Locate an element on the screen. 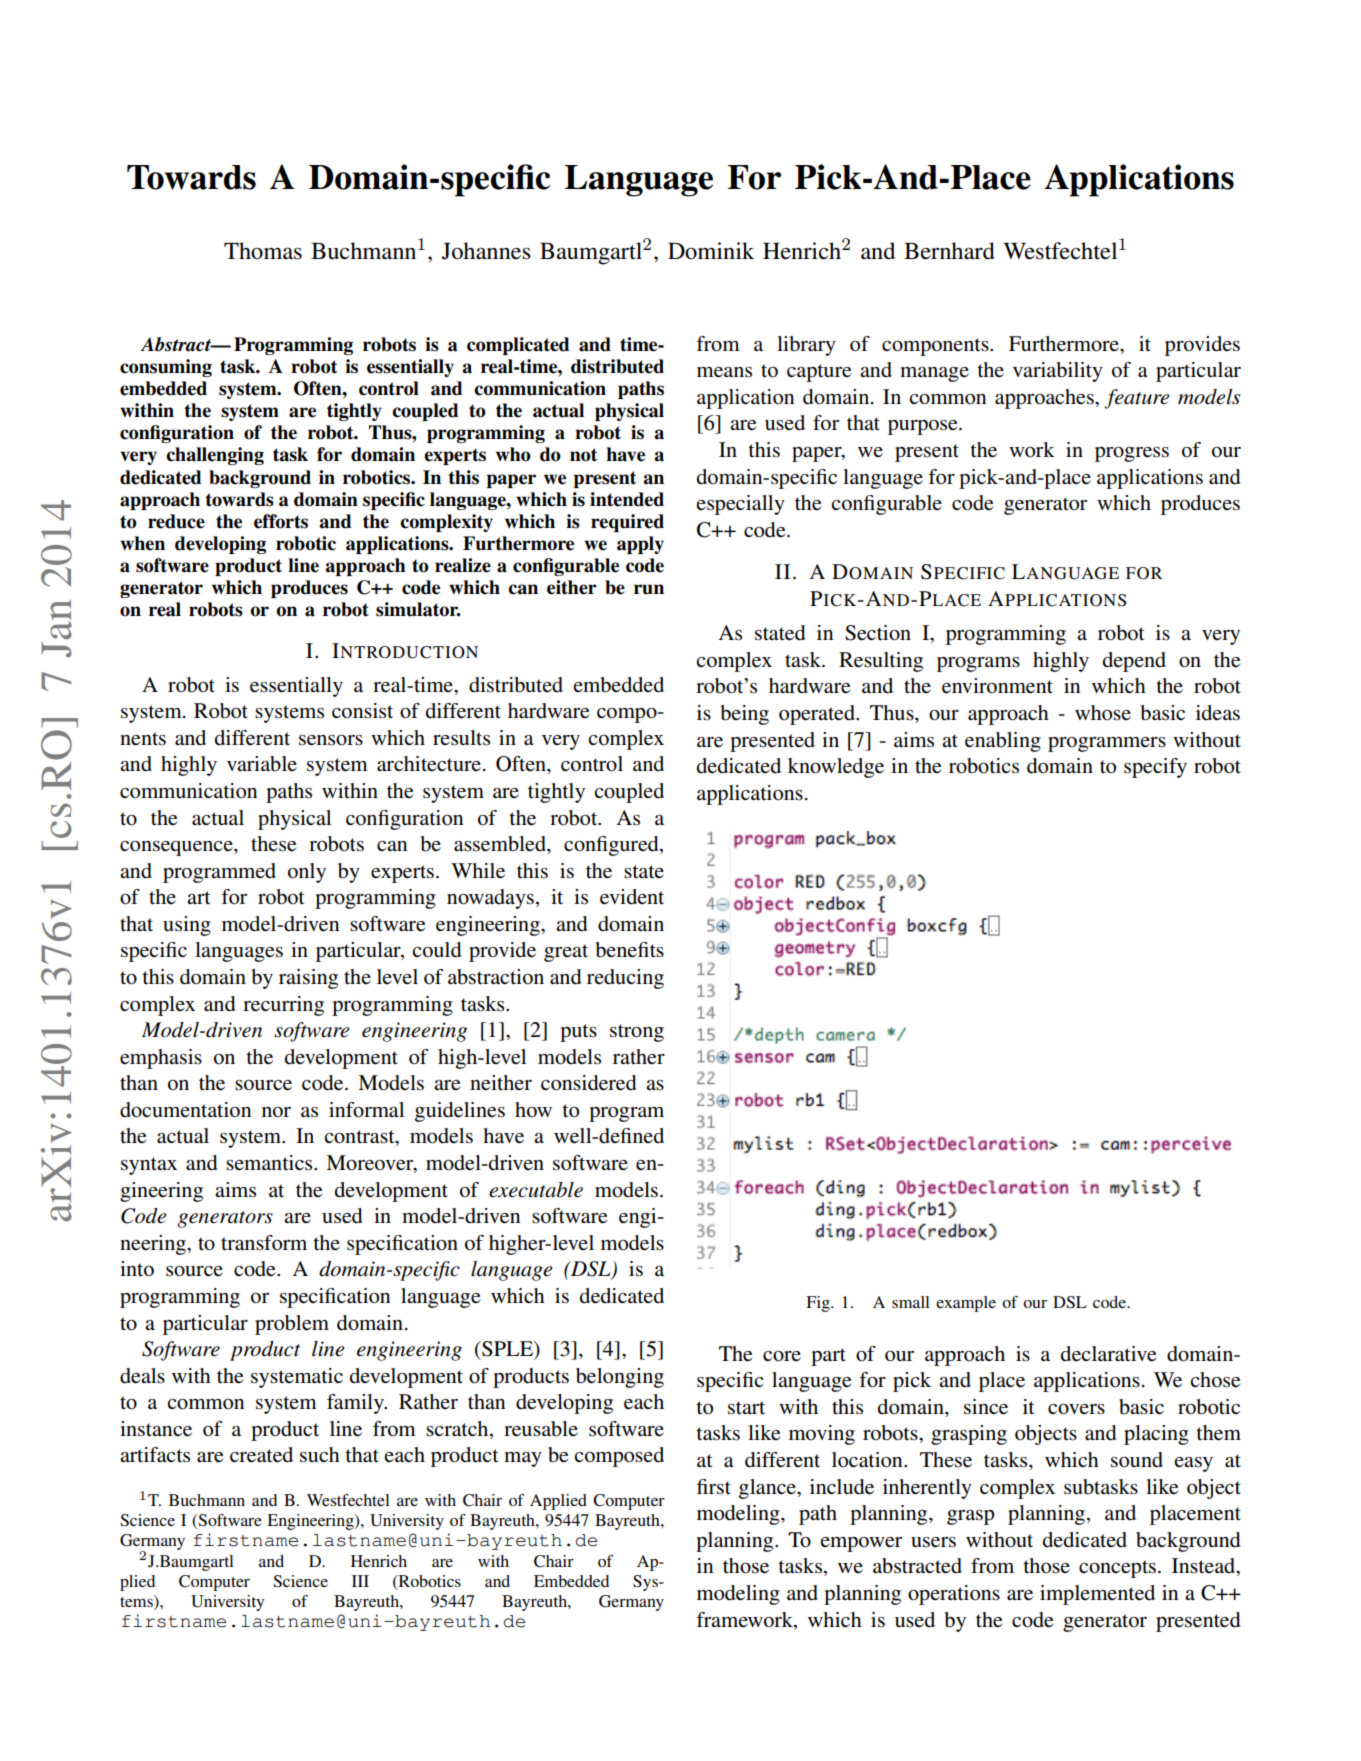 The image size is (1361, 1761). variability is located at coordinates (1058, 372).
